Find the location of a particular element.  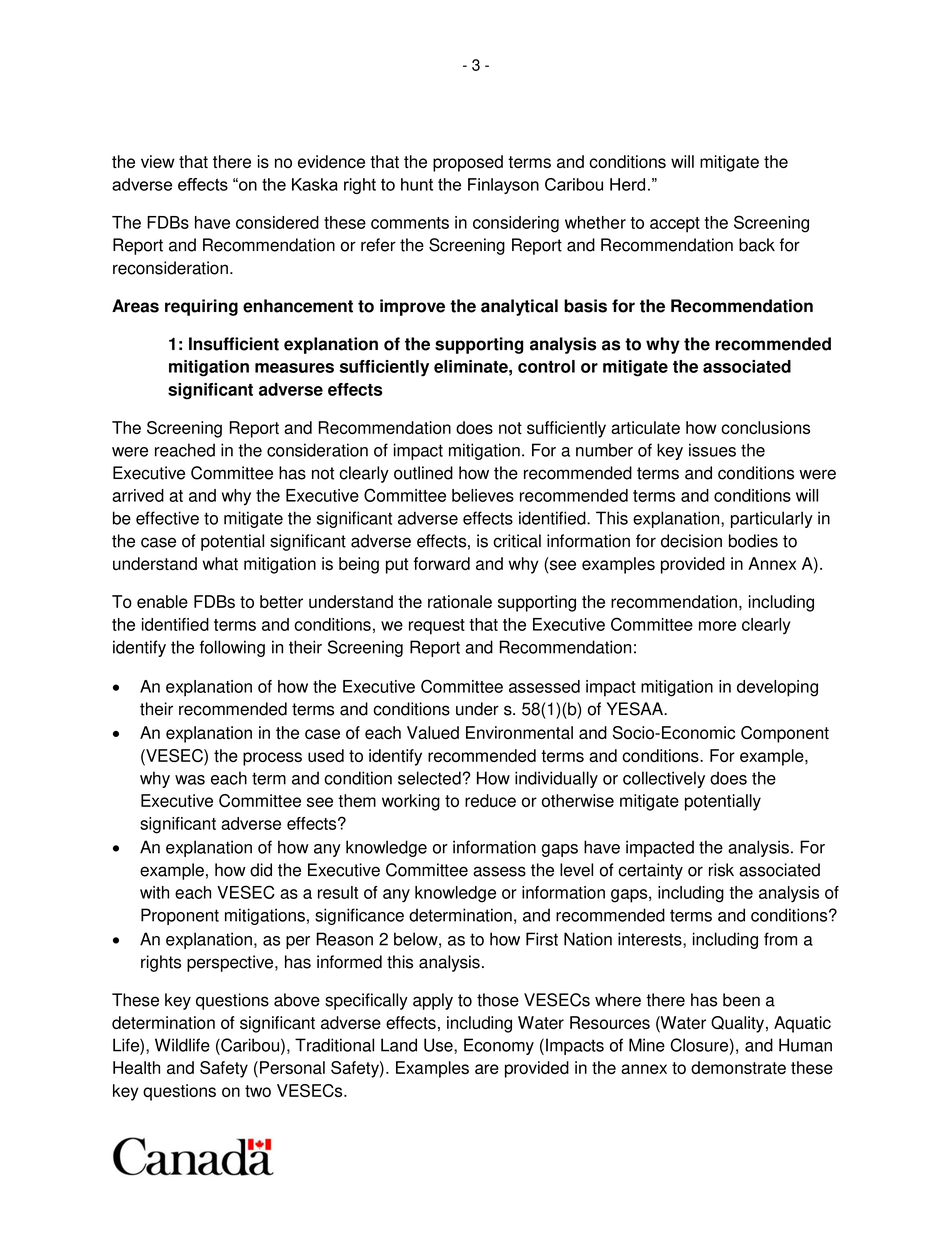

request is located at coordinates (437, 627).
